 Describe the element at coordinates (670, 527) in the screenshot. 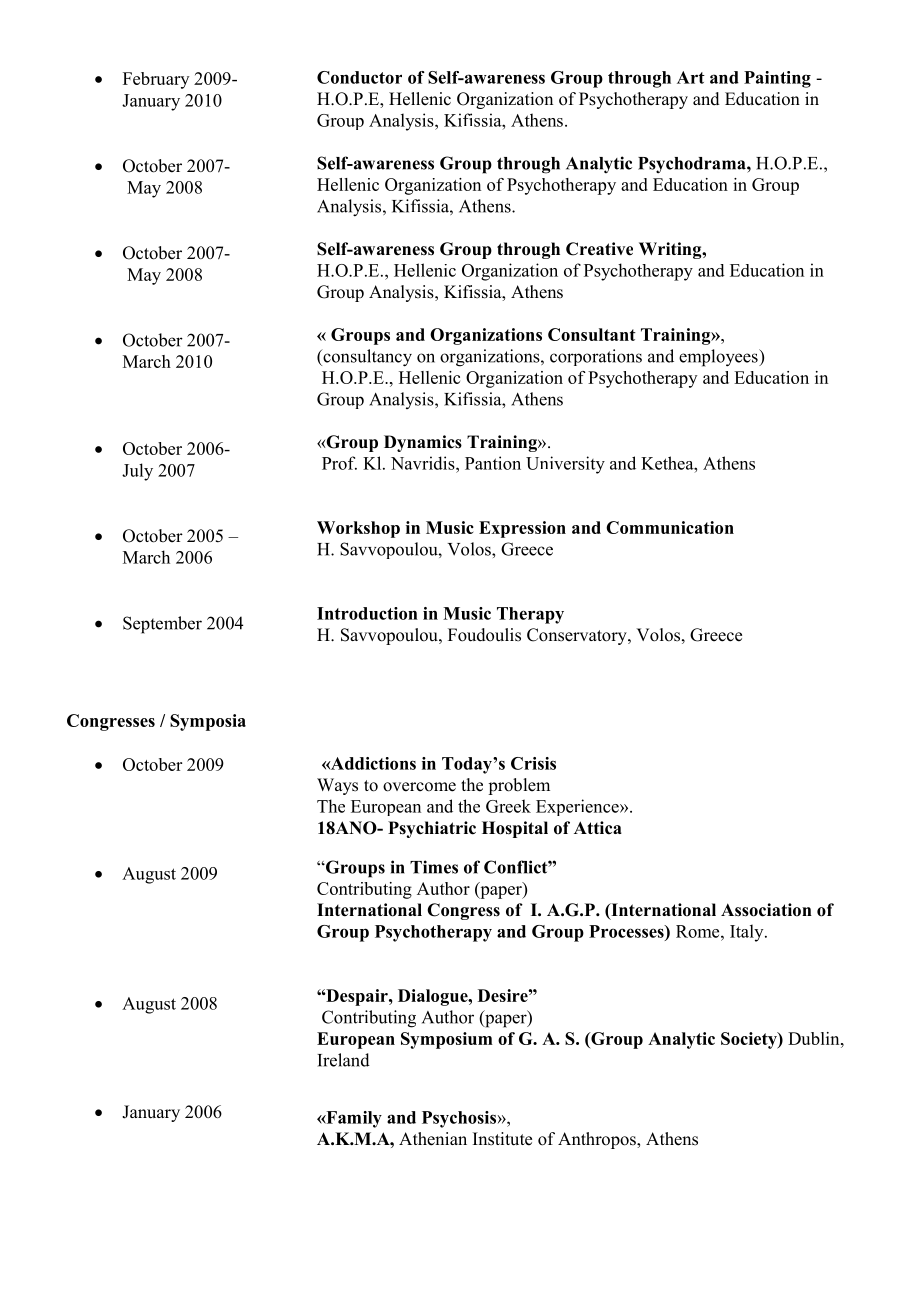

I see `Communication` at that location.
